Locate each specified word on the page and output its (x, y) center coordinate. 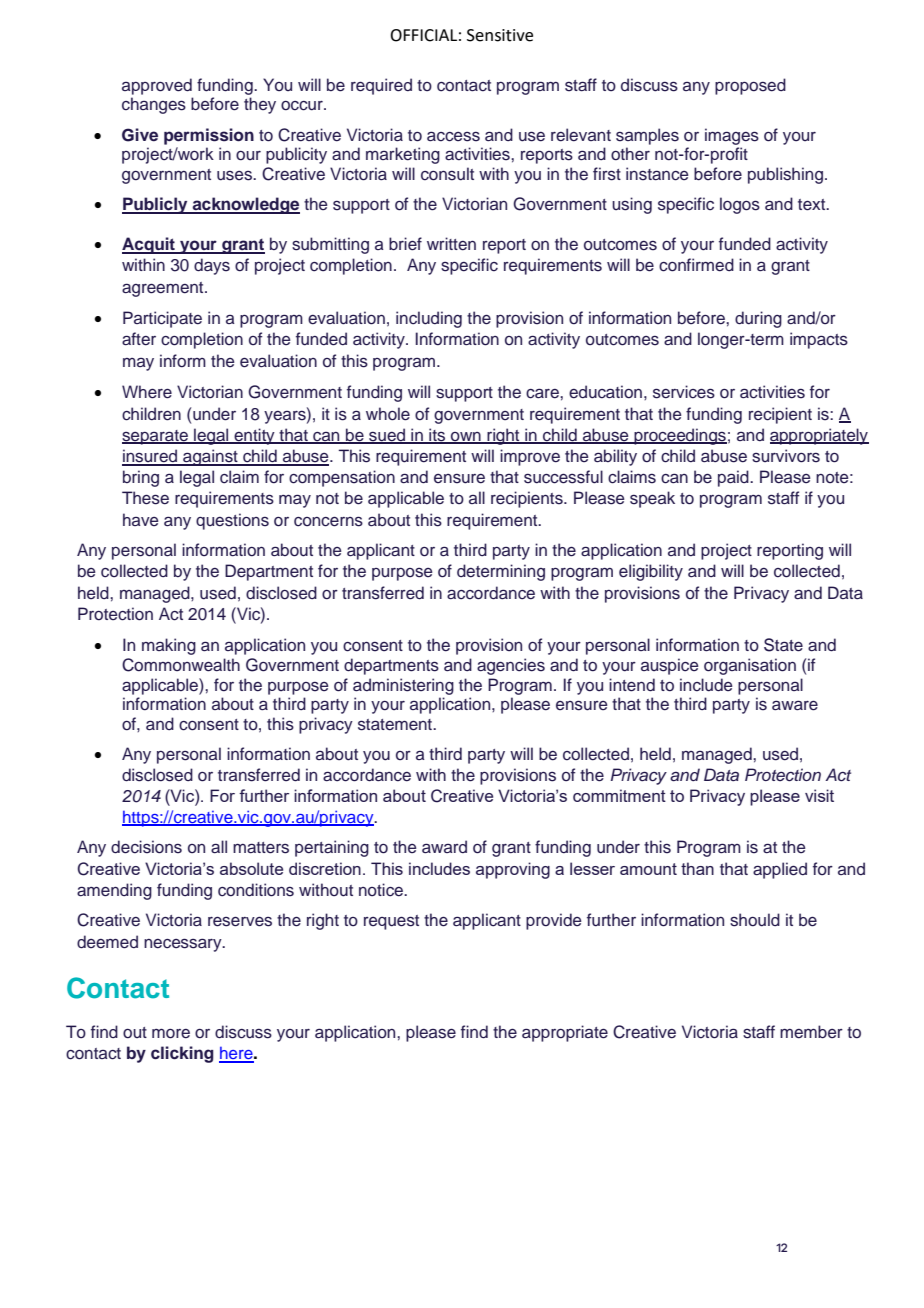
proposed (750, 86)
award (444, 847)
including (429, 319)
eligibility (651, 572)
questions (232, 521)
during (758, 319)
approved (157, 86)
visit (819, 795)
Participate (162, 319)
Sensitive (500, 35)
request (391, 922)
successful (563, 477)
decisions (146, 847)
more (171, 1034)
